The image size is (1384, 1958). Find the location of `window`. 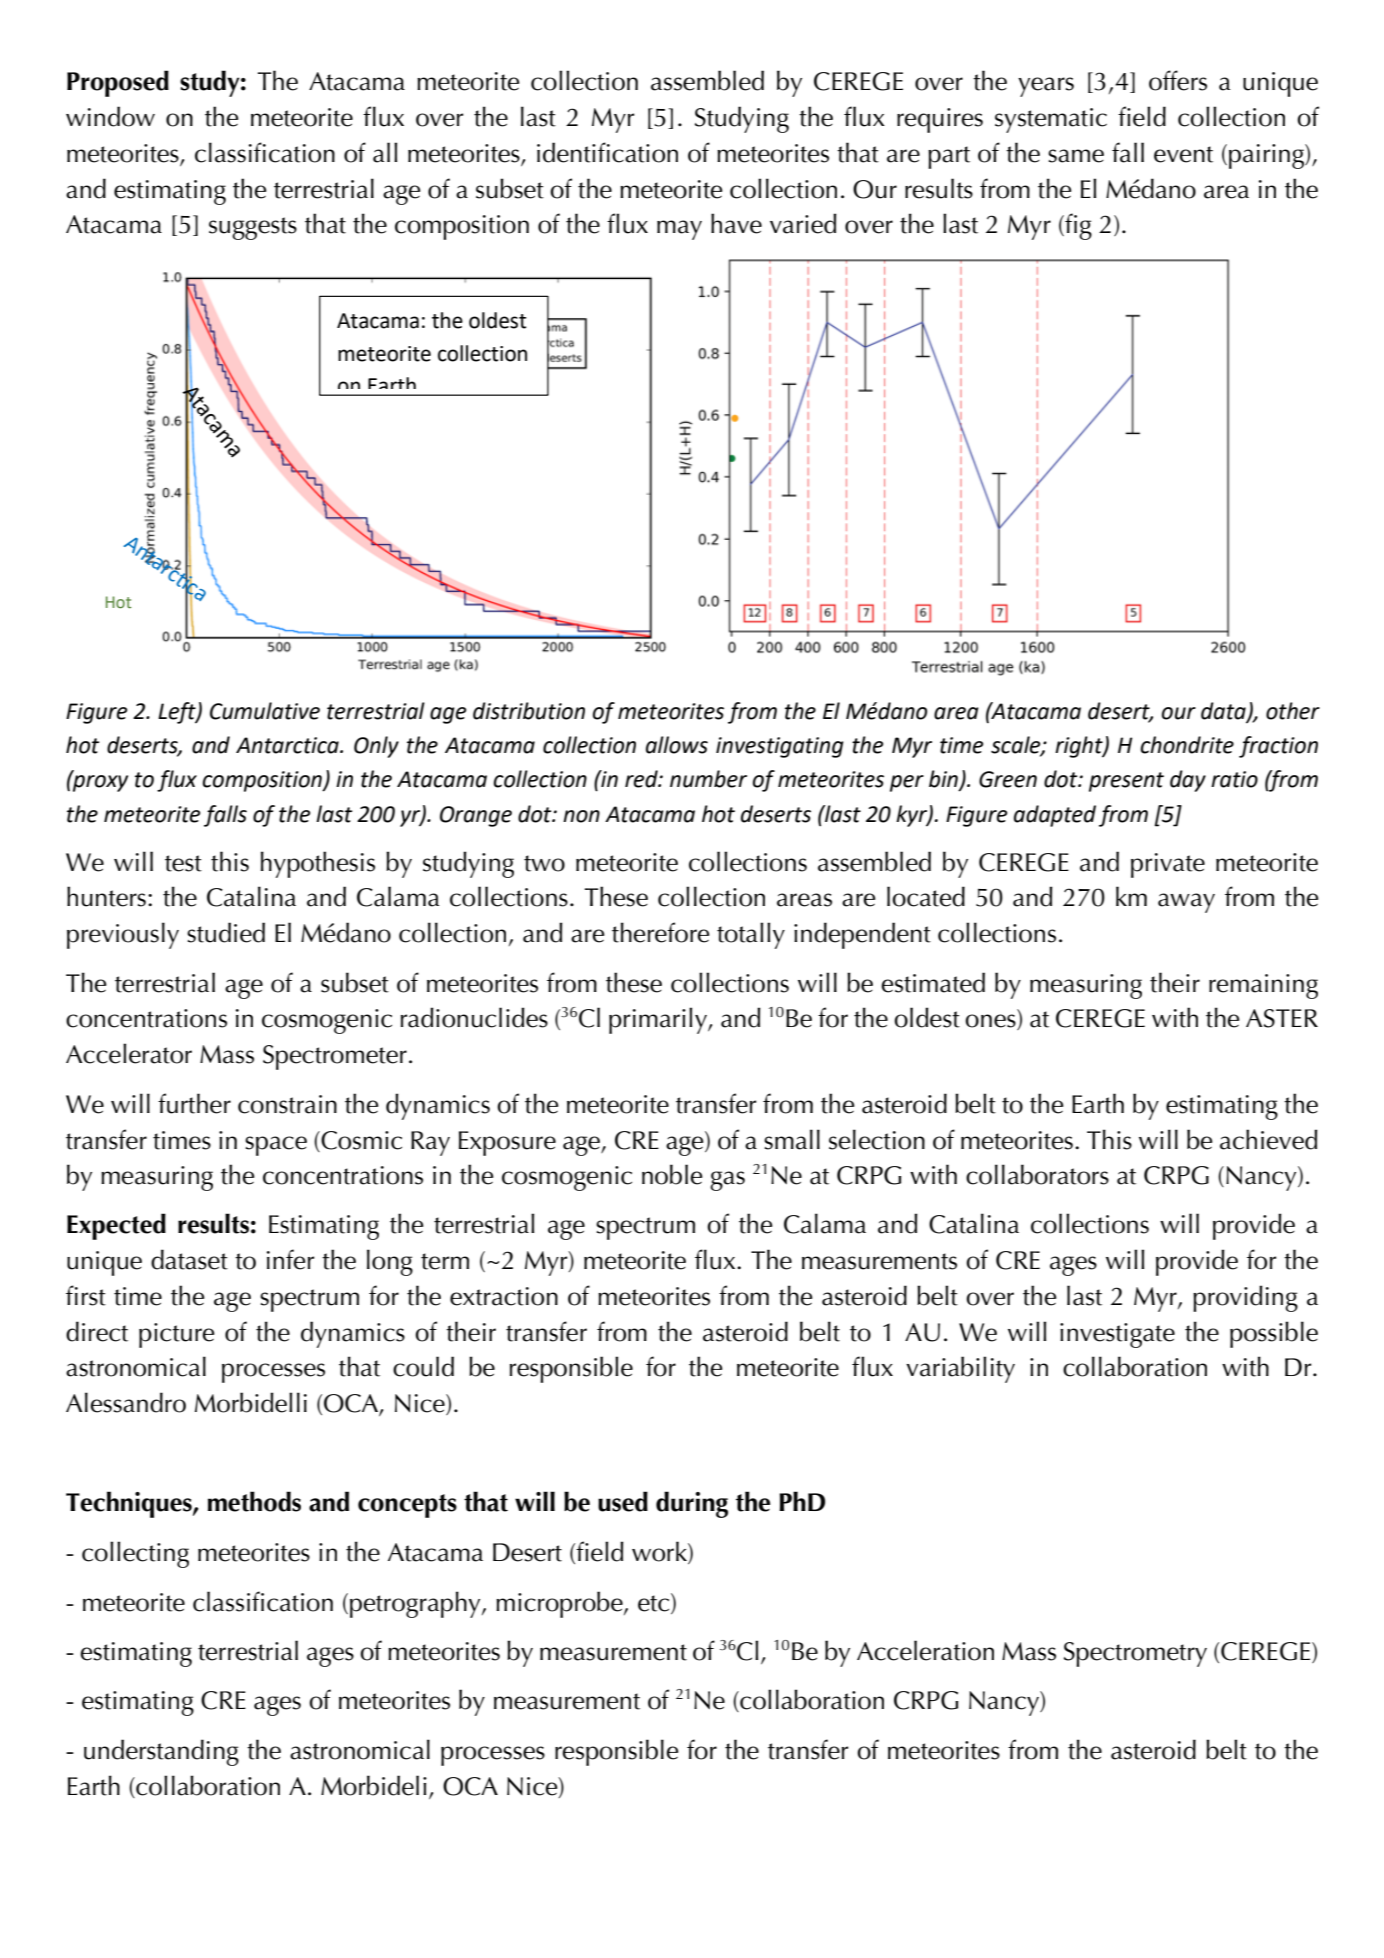

window is located at coordinates (110, 116).
